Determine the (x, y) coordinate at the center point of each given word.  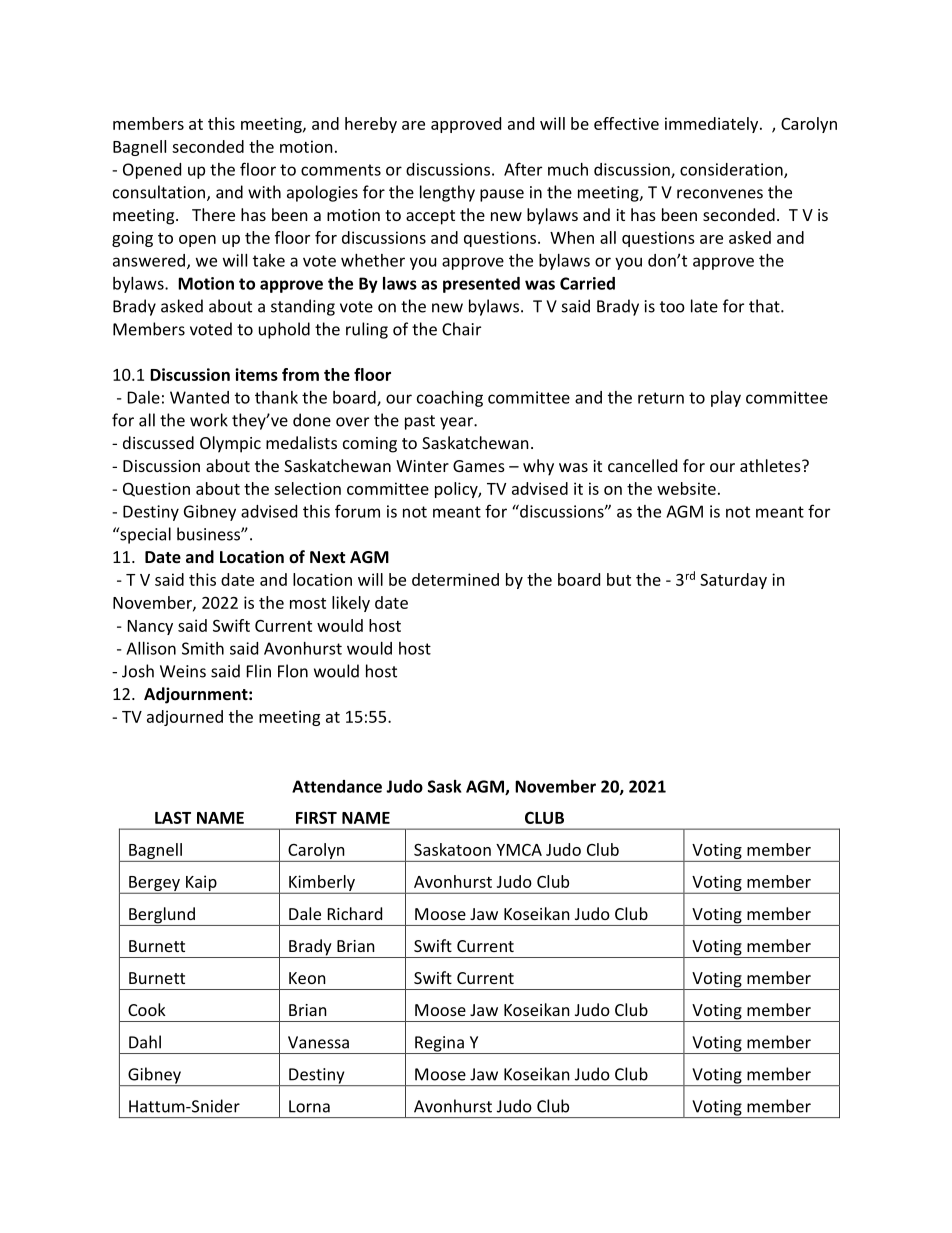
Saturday (733, 581)
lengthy (447, 193)
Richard (355, 913)
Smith (203, 648)
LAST (173, 817)
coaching (450, 399)
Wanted (199, 397)
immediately (713, 125)
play (726, 399)
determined (455, 579)
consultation (159, 192)
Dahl (145, 1042)
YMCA (519, 850)
